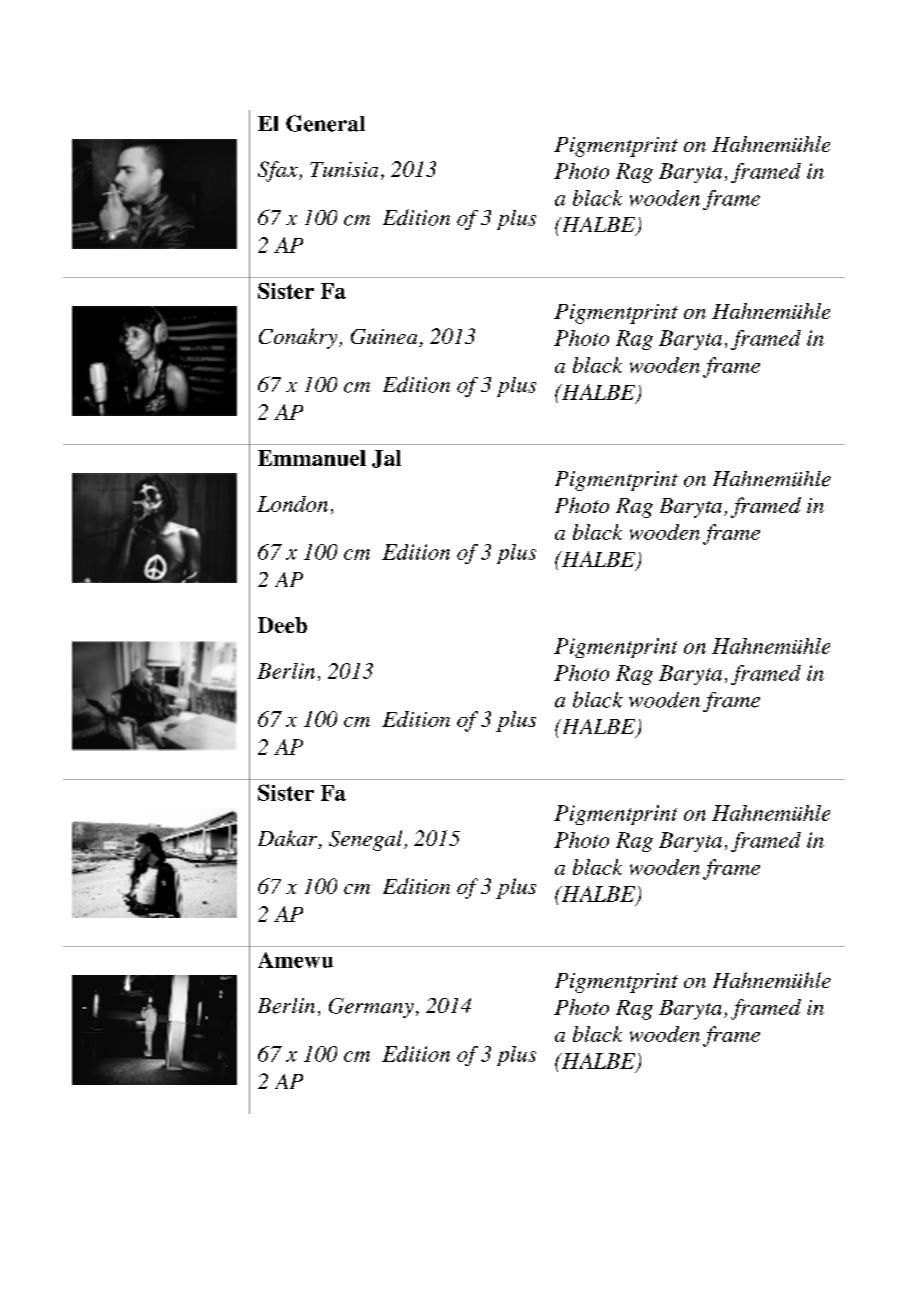 Image resolution: width=924 pixels, height=1308 pixels. I want to click on Emmanuel, so click(312, 458).
